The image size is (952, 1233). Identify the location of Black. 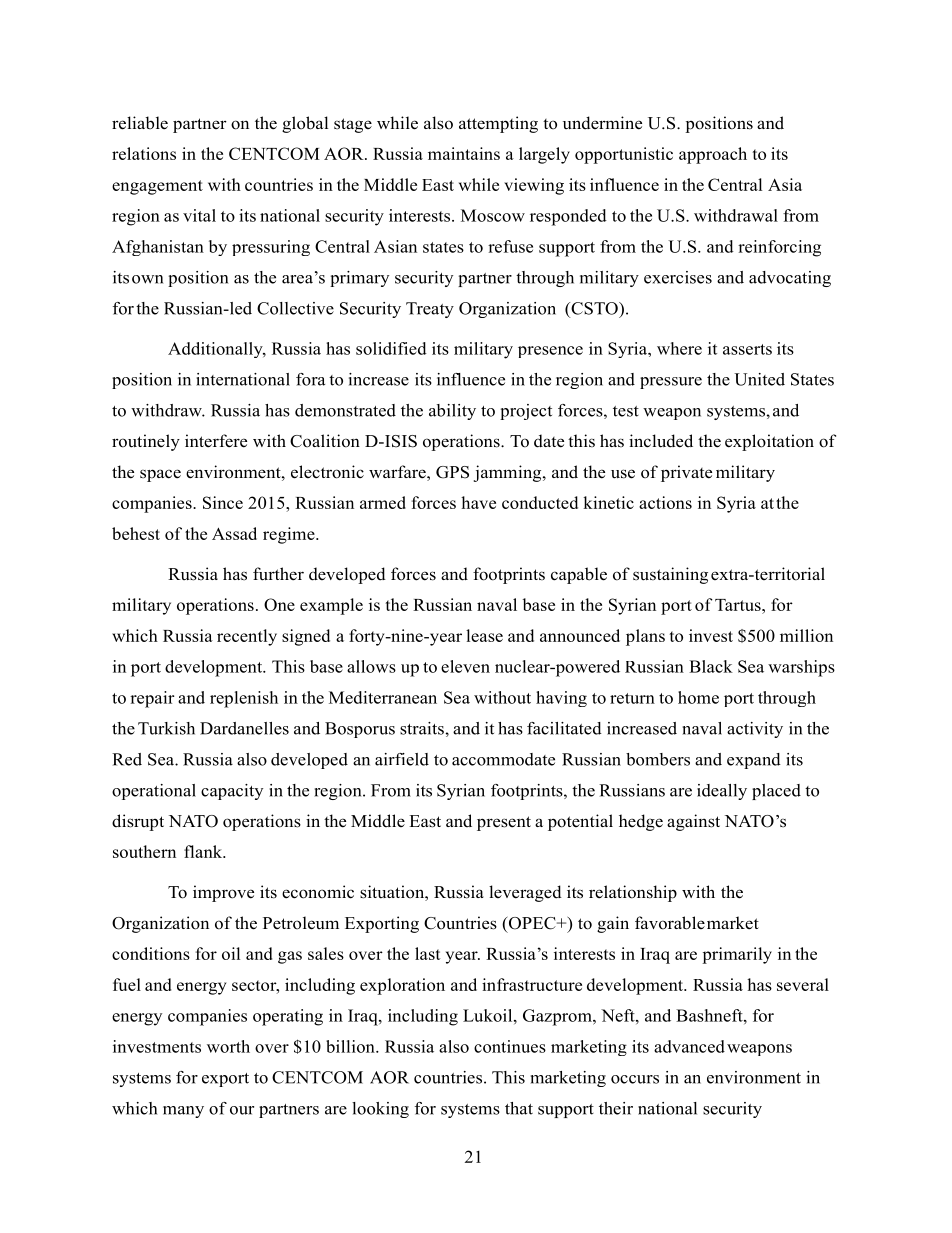
(711, 666).
